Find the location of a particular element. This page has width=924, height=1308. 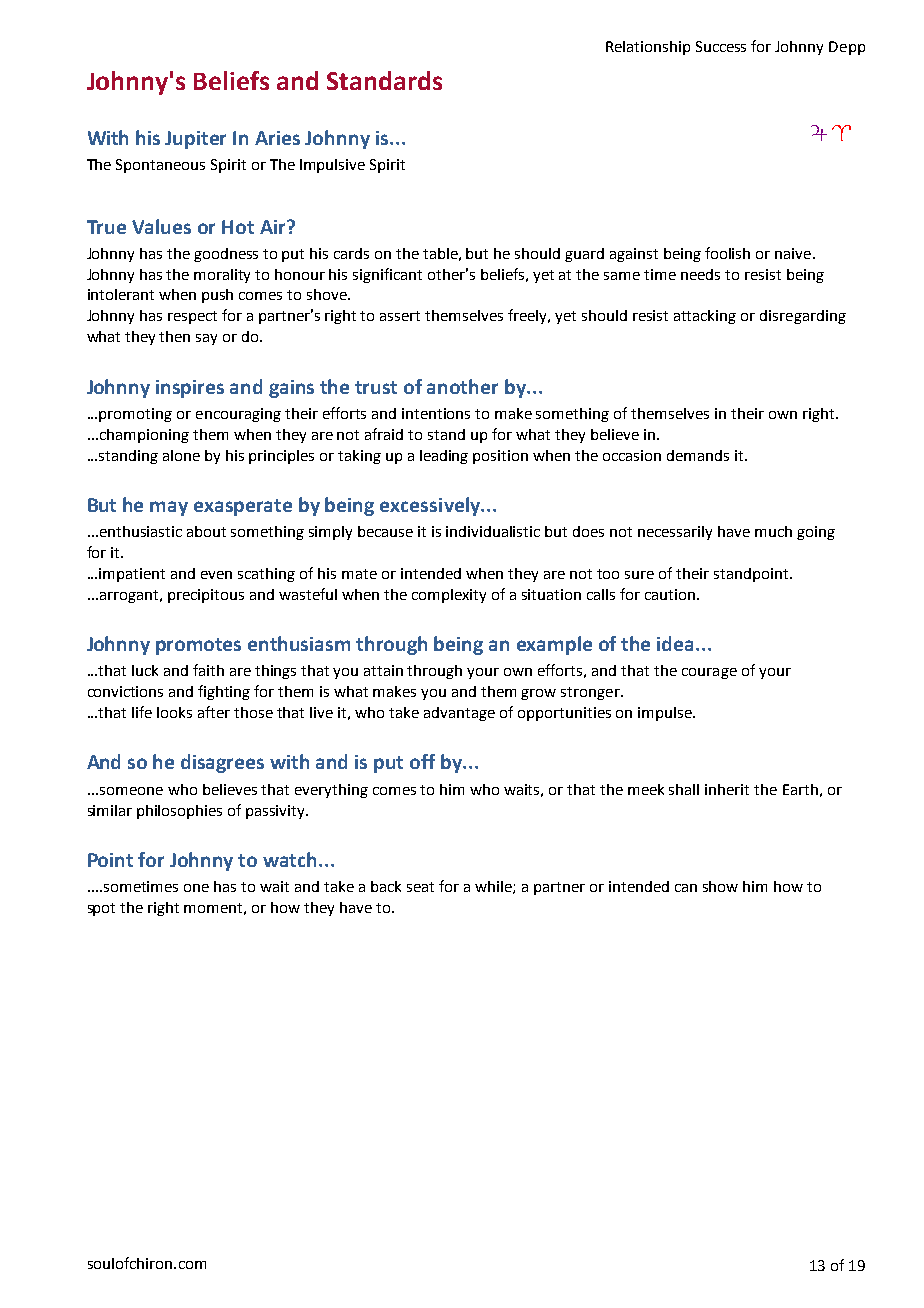

freely is located at coordinates (529, 316).
